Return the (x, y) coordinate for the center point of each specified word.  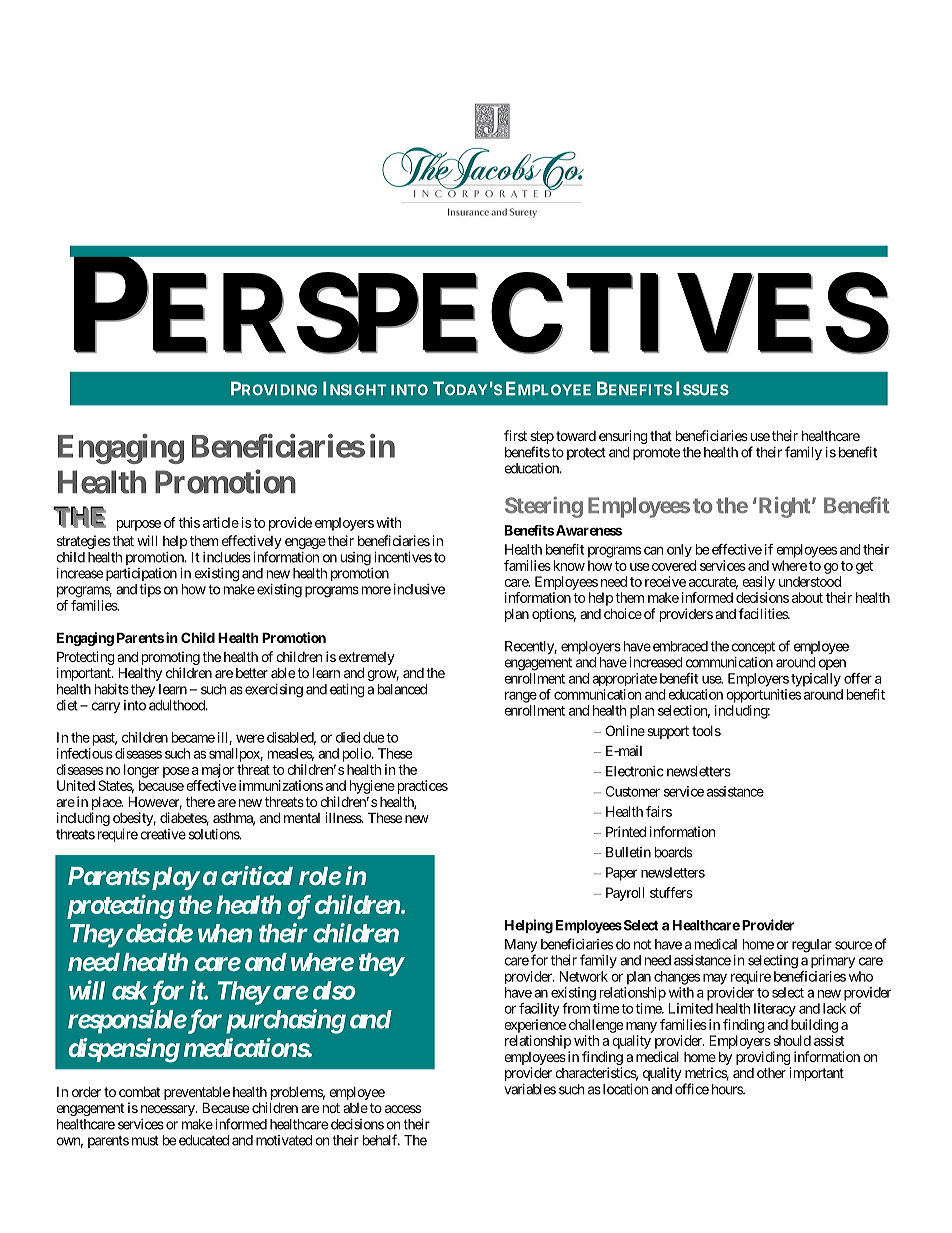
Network (583, 976)
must (145, 1141)
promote (656, 454)
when (225, 933)
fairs (659, 811)
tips (150, 590)
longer (141, 771)
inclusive (419, 589)
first (515, 435)
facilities (764, 613)
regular (812, 946)
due (374, 737)
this (189, 522)
